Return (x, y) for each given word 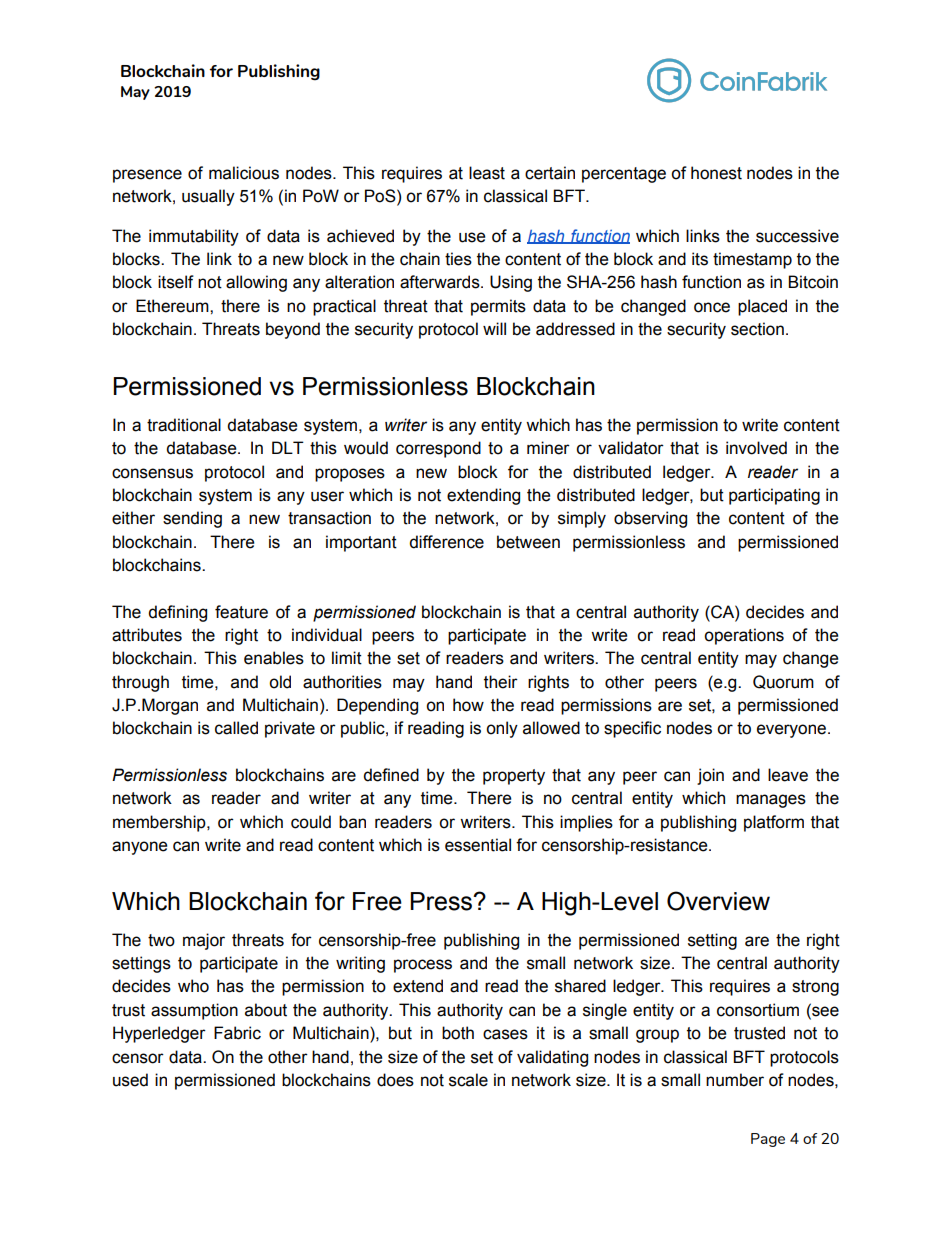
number (735, 1080)
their (501, 682)
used (130, 1080)
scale (468, 1080)
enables (274, 658)
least (487, 173)
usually (208, 197)
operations (744, 636)
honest (716, 173)
